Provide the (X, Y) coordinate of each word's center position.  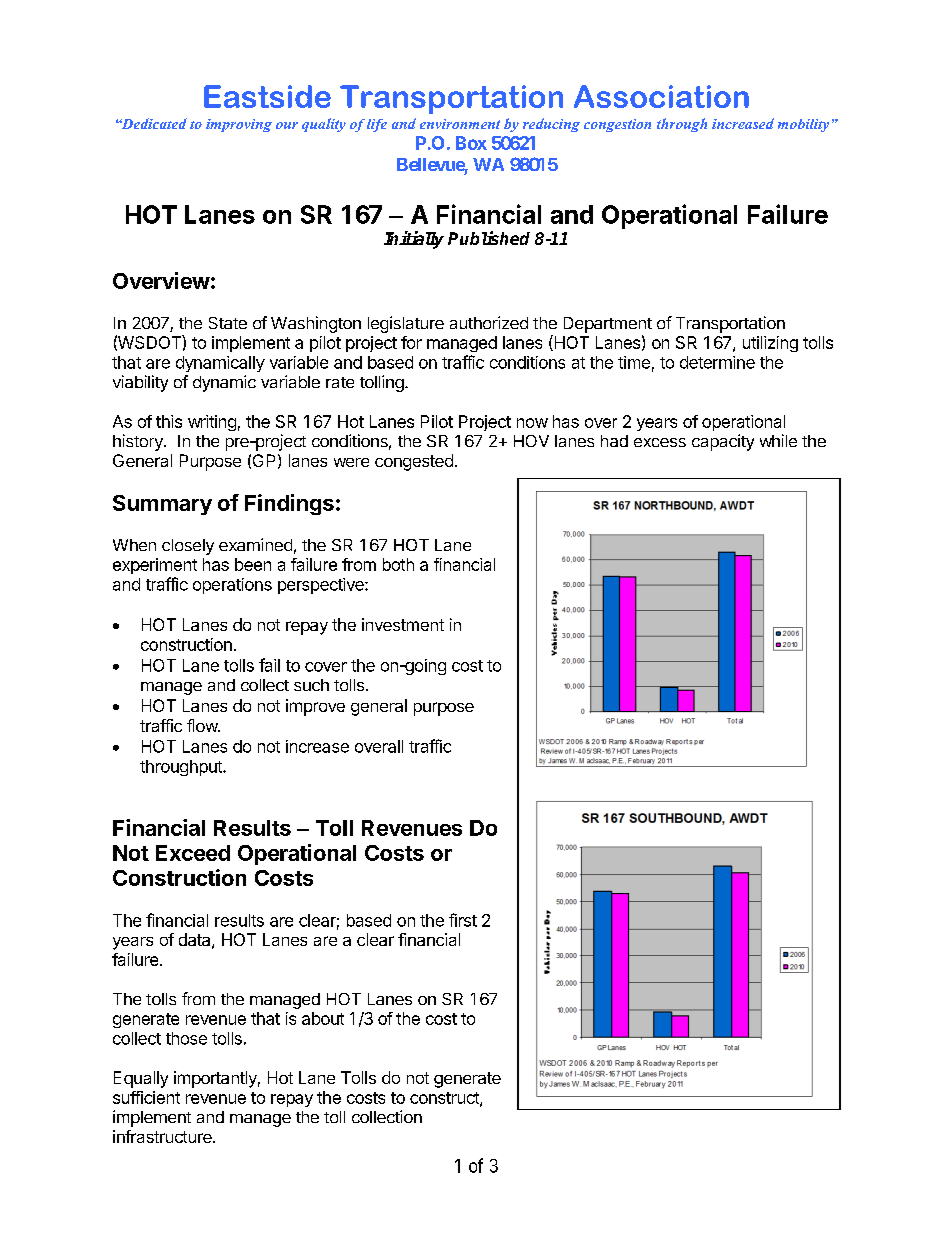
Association (661, 96)
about (323, 1018)
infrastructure (163, 1136)
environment (460, 124)
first (463, 920)
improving (239, 125)
